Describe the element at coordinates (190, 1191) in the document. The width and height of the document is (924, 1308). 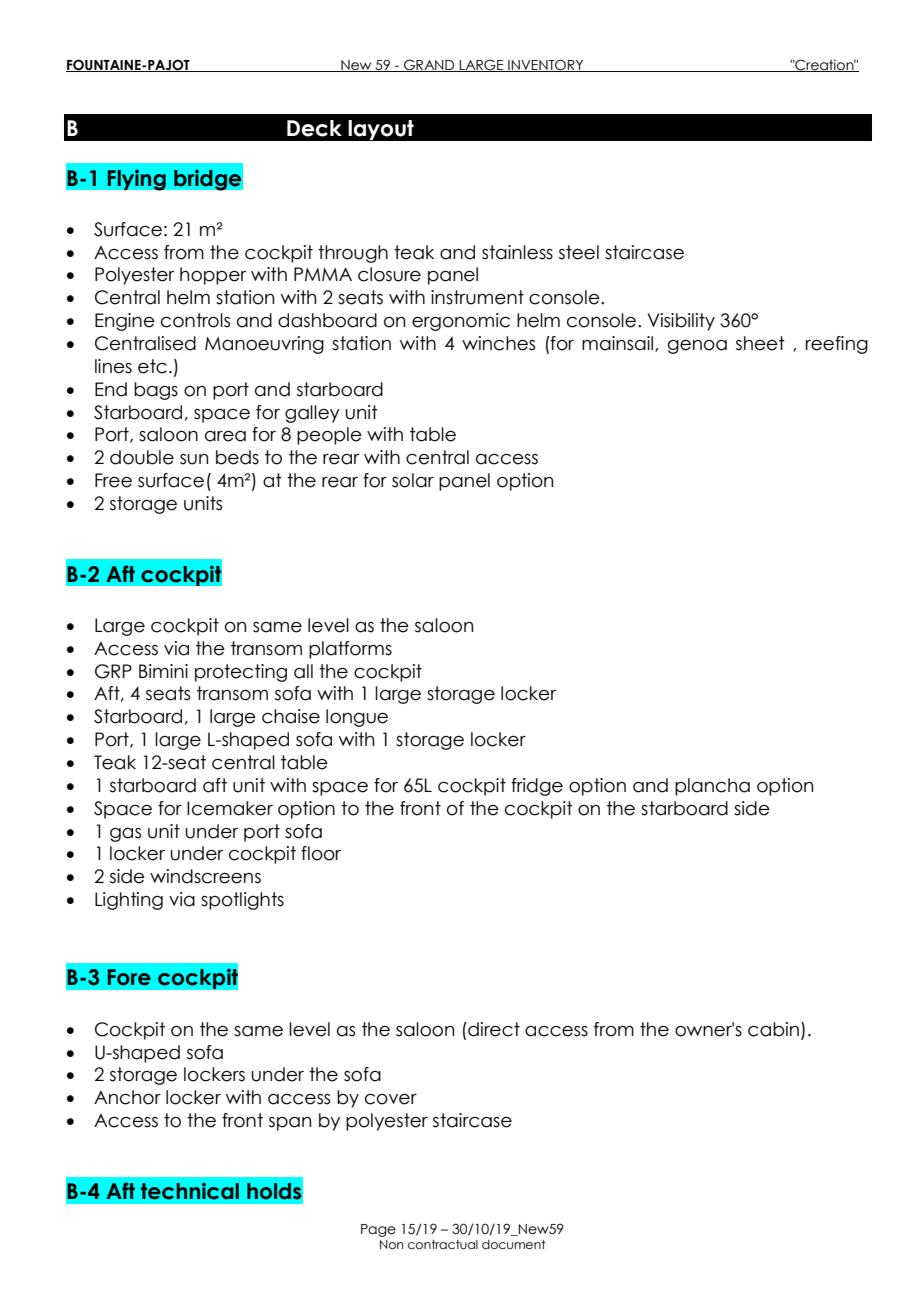
I see `technical` at that location.
